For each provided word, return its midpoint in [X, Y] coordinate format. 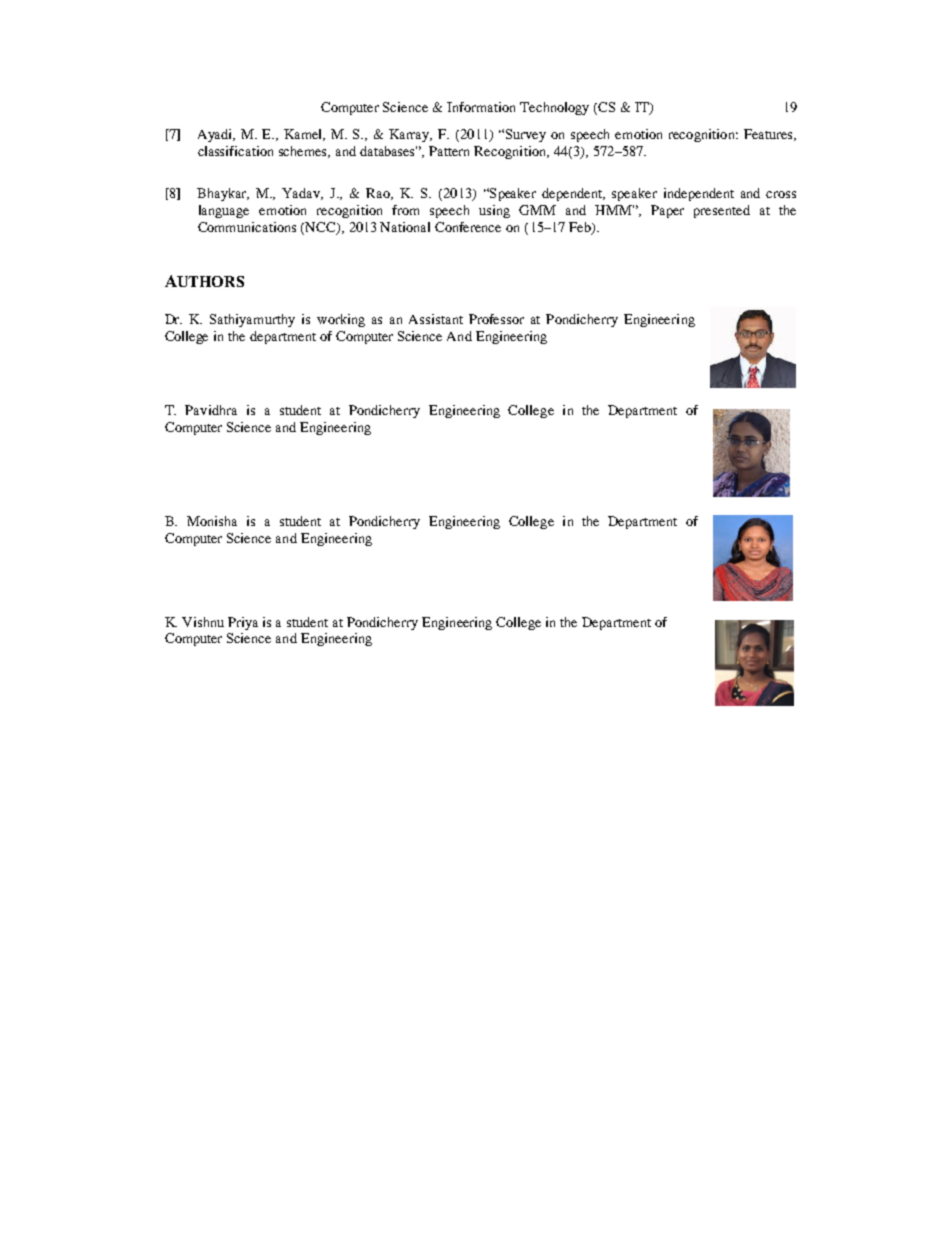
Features [769, 135]
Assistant [436, 319]
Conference [468, 227]
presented [722, 211]
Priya [243, 623]
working [341, 320]
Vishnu [203, 622]
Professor [496, 319]
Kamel [304, 135]
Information [481, 107]
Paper [667, 211]
